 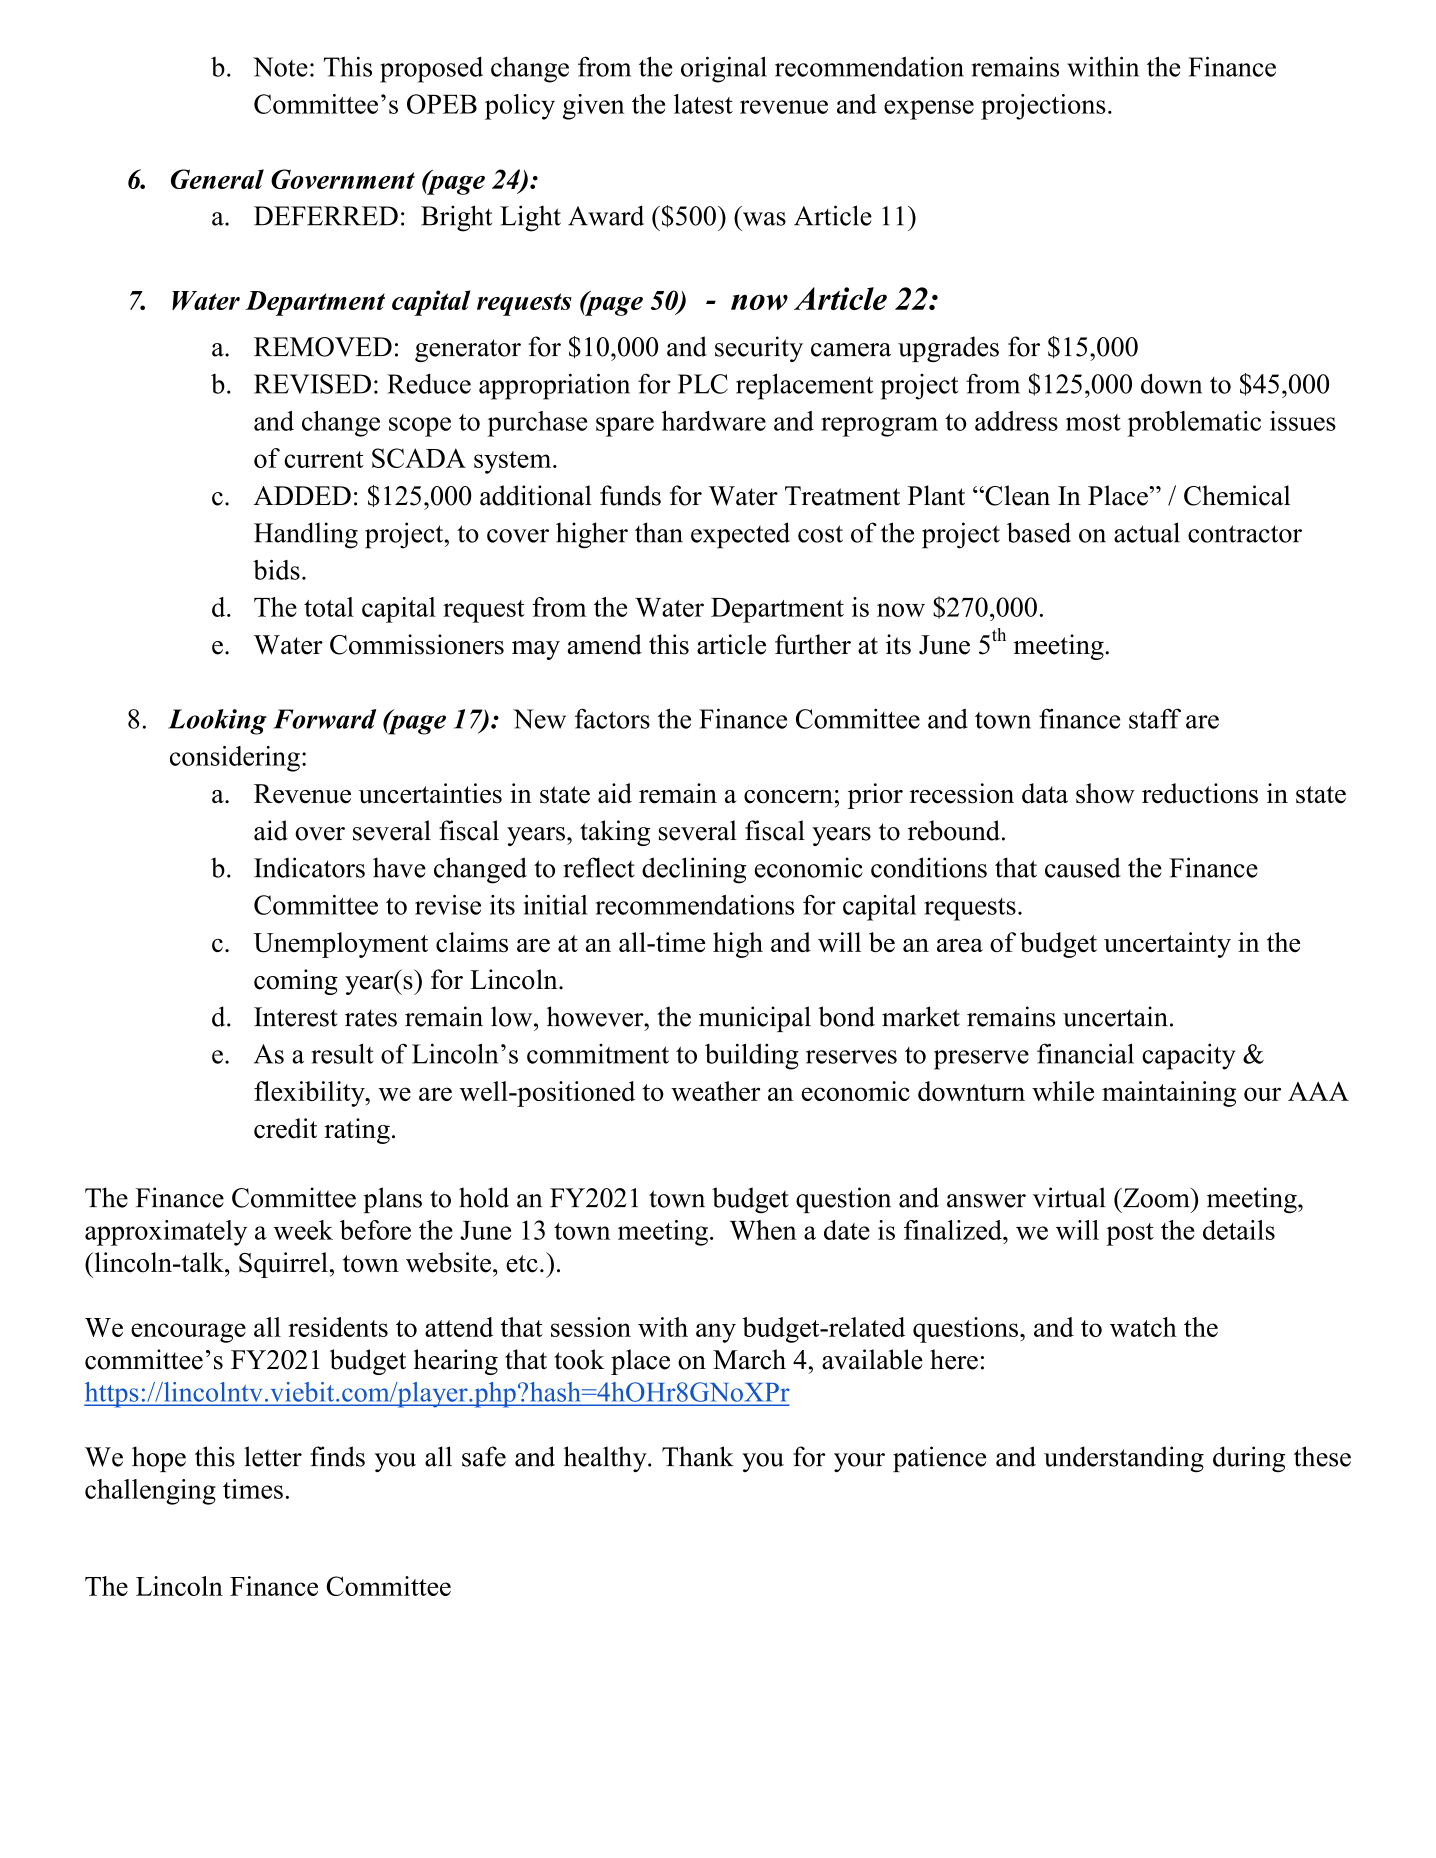 What do you see at coordinates (280, 67) in the screenshot?
I see `Note` at bounding box center [280, 67].
